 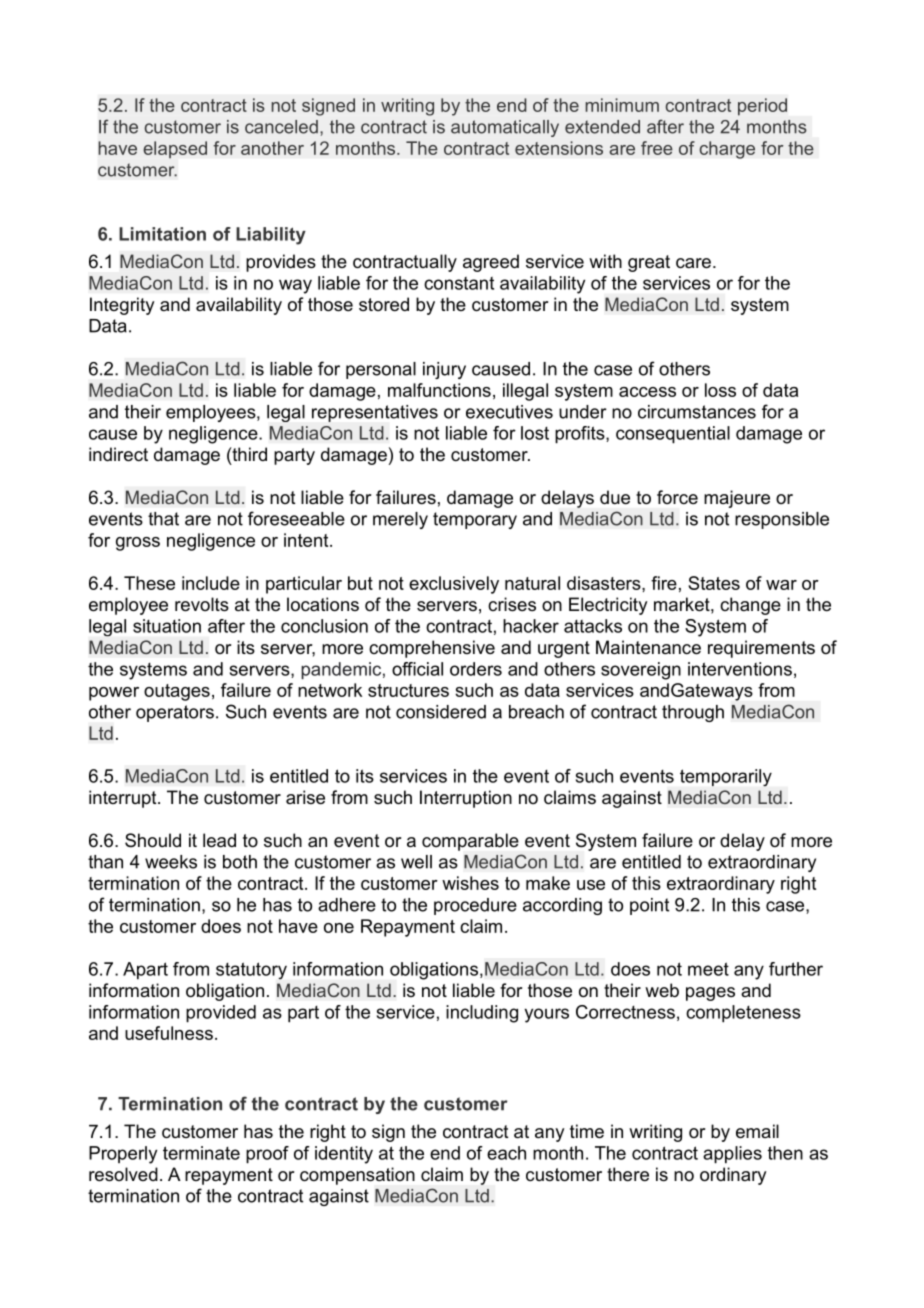 What do you see at coordinates (357, 1176) in the document?
I see `compensation` at bounding box center [357, 1176].
